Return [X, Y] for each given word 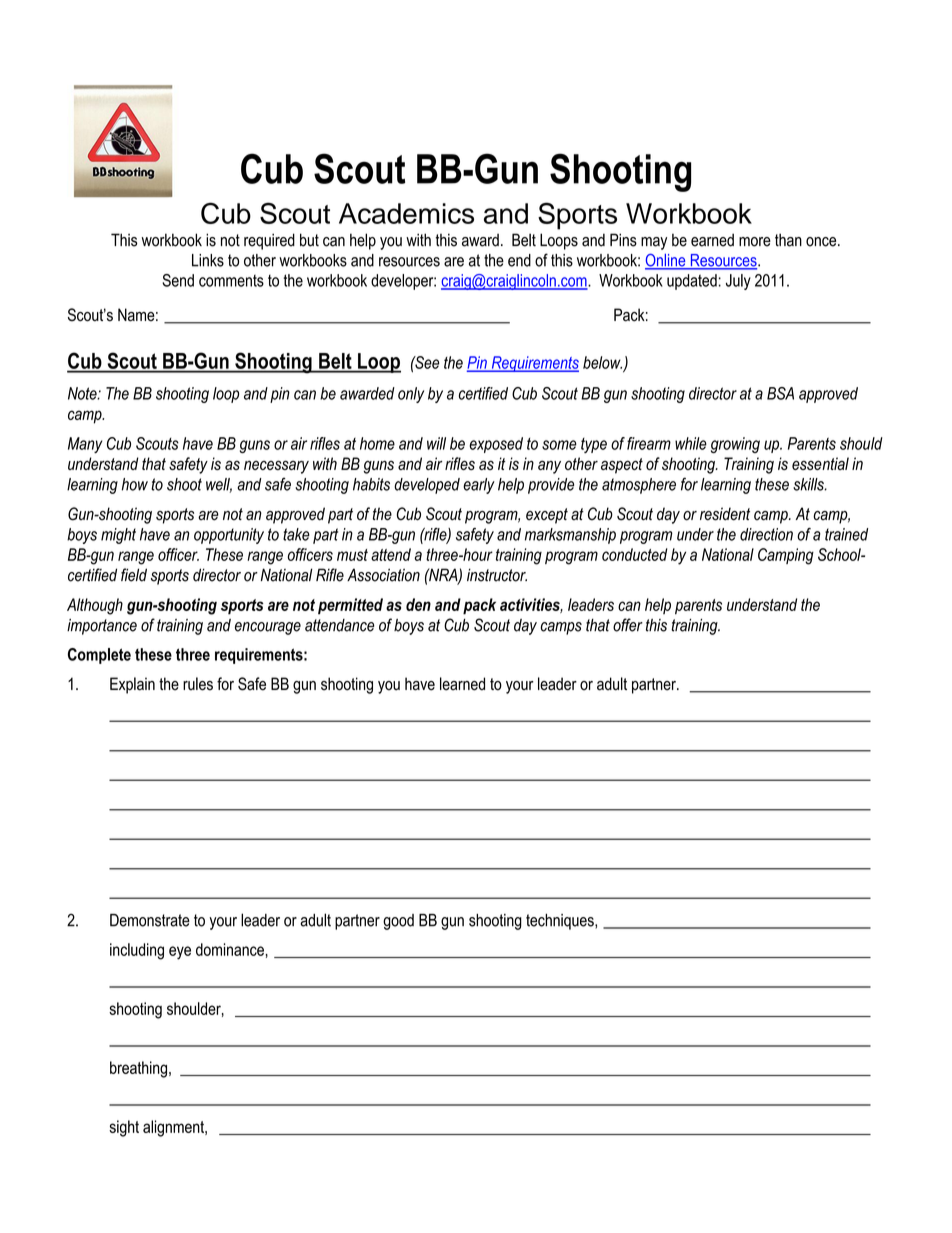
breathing [138, 1069]
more [755, 242]
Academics [406, 213]
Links [208, 260]
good [398, 922]
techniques [561, 922]
